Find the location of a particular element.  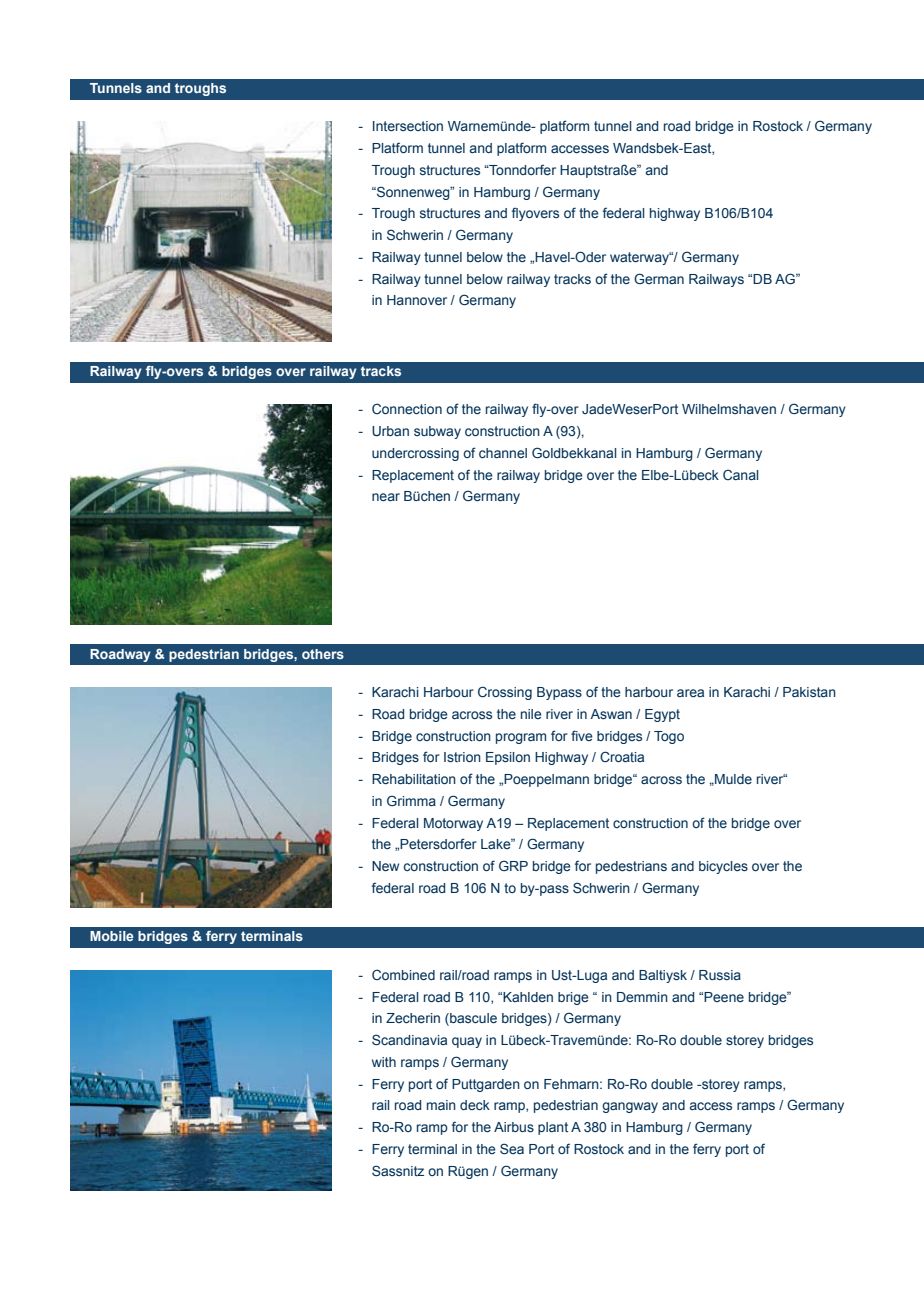

Motorway is located at coordinates (453, 824).
